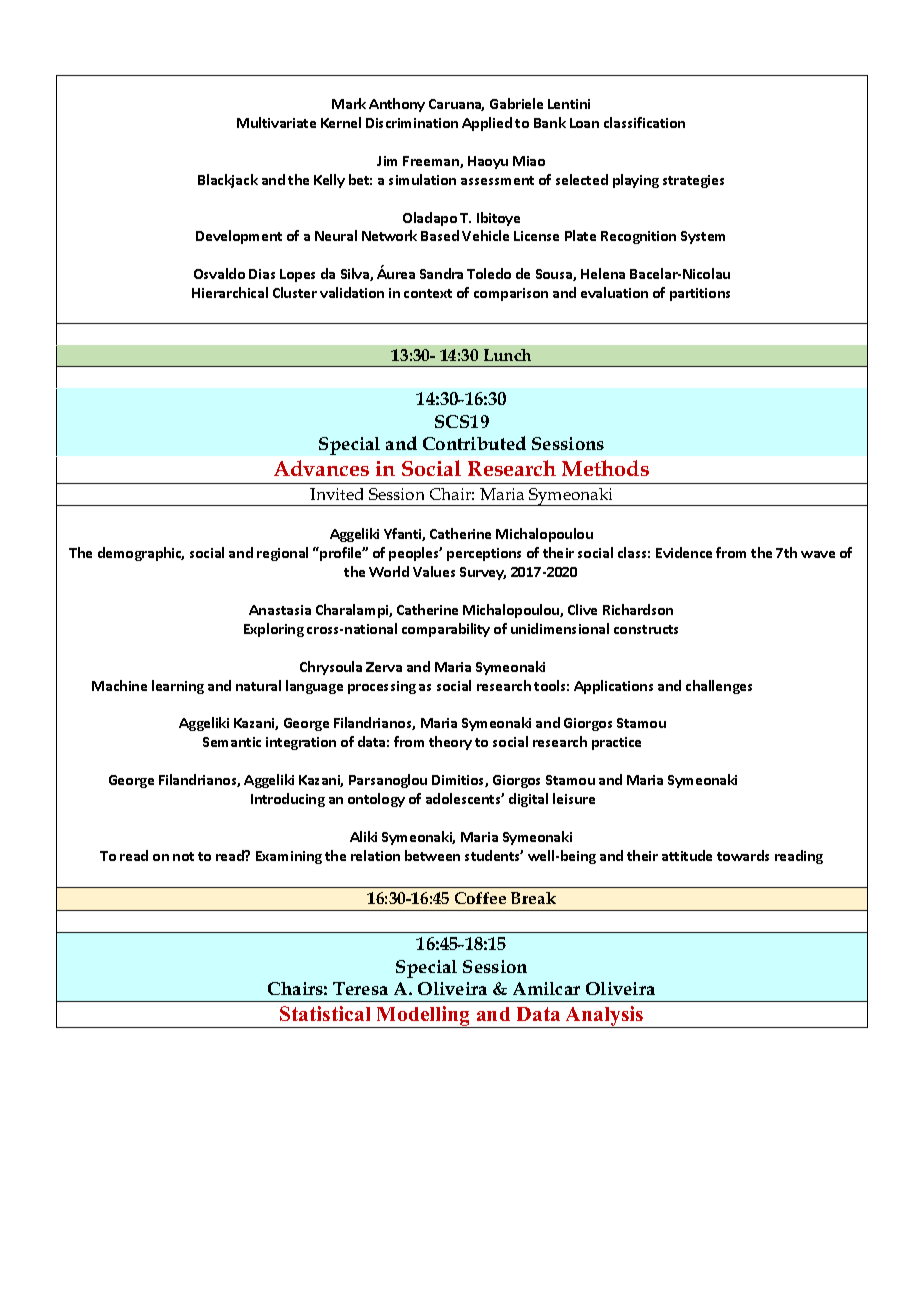 Image resolution: width=924 pixels, height=1307 pixels. Describe the element at coordinates (743, 855) in the image. I see `towards` at that location.
